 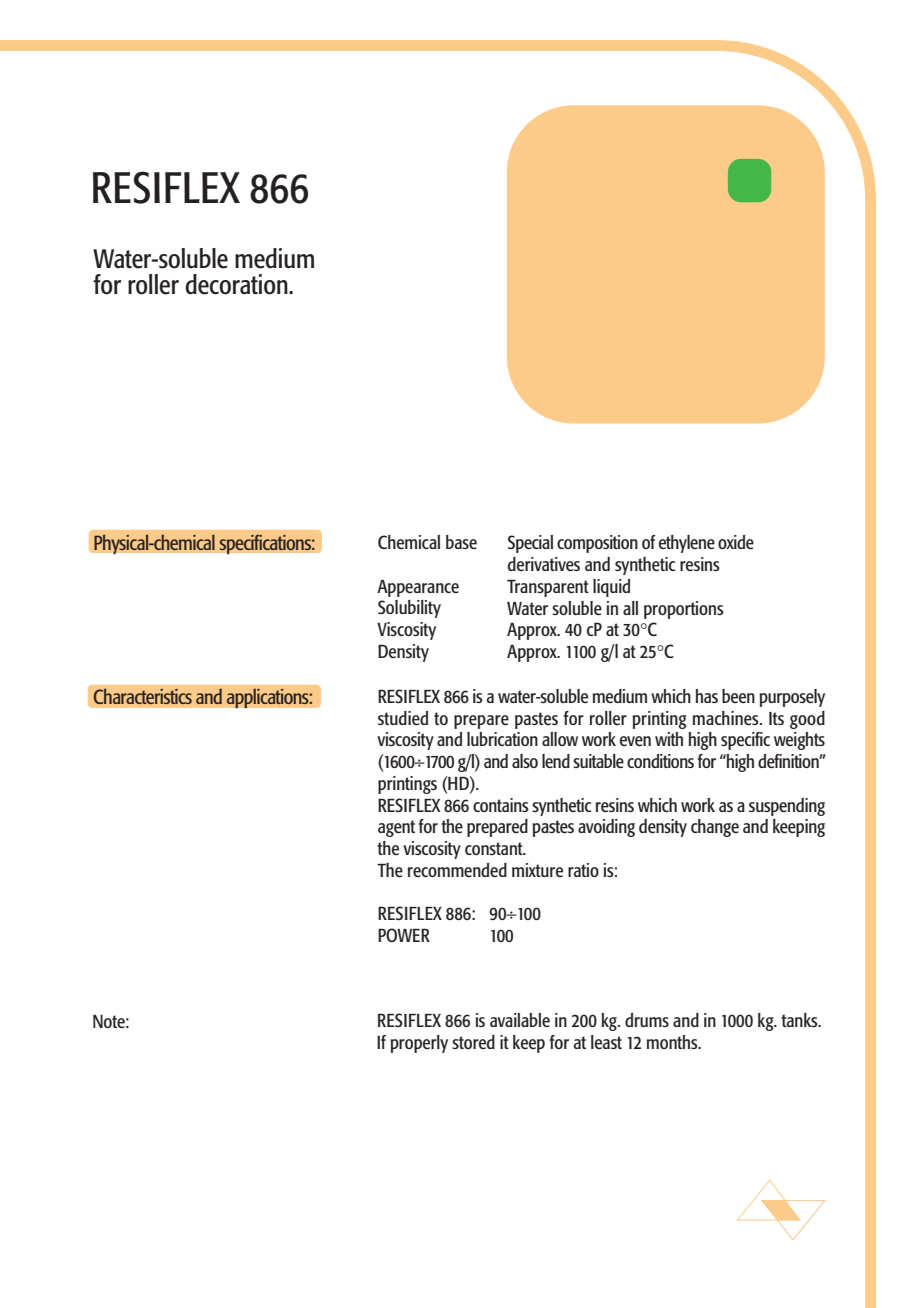 I want to click on recommended, so click(x=457, y=870).
